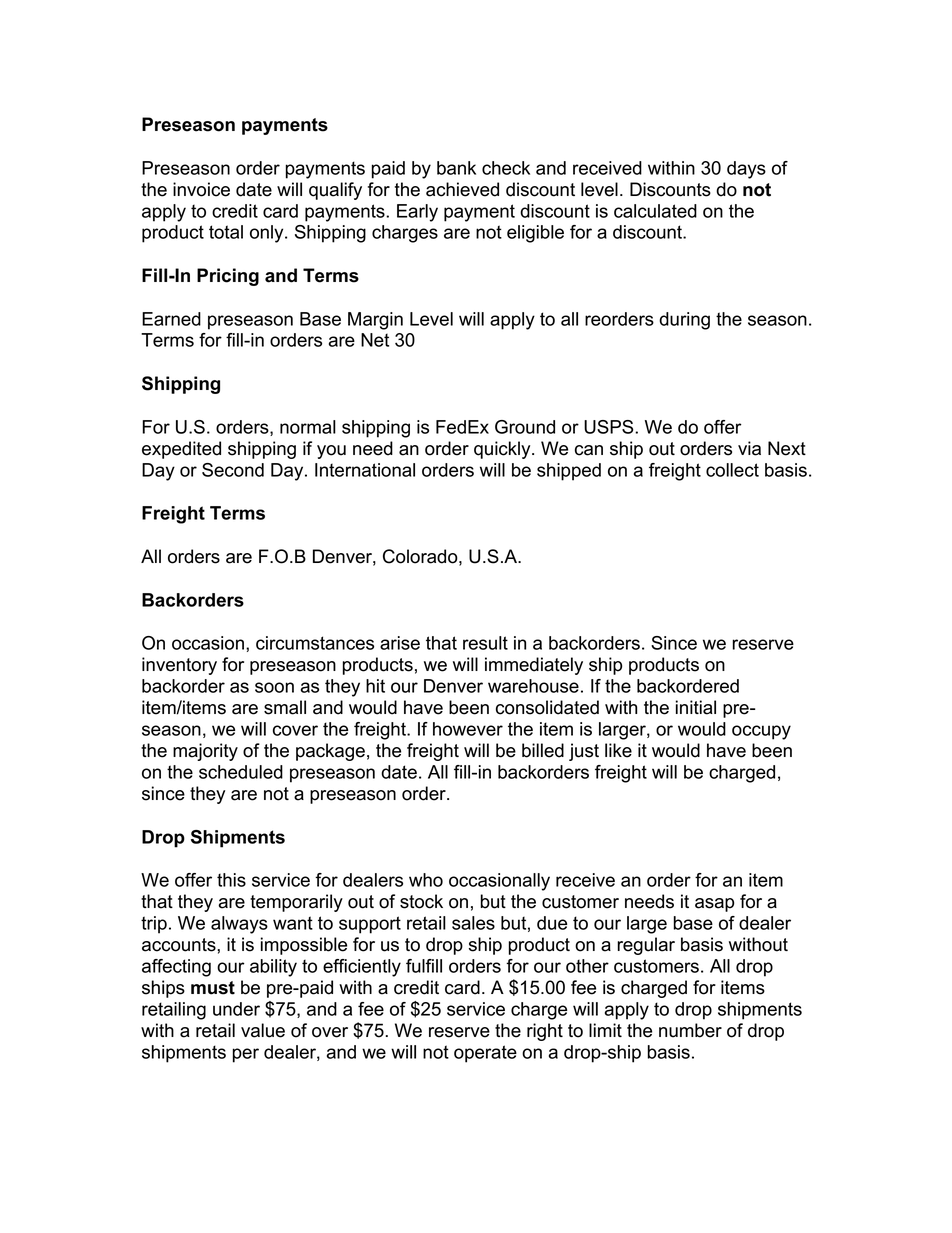 This document has height=1233, width=952. What do you see at coordinates (236, 1009) in the document?
I see `under` at bounding box center [236, 1009].
